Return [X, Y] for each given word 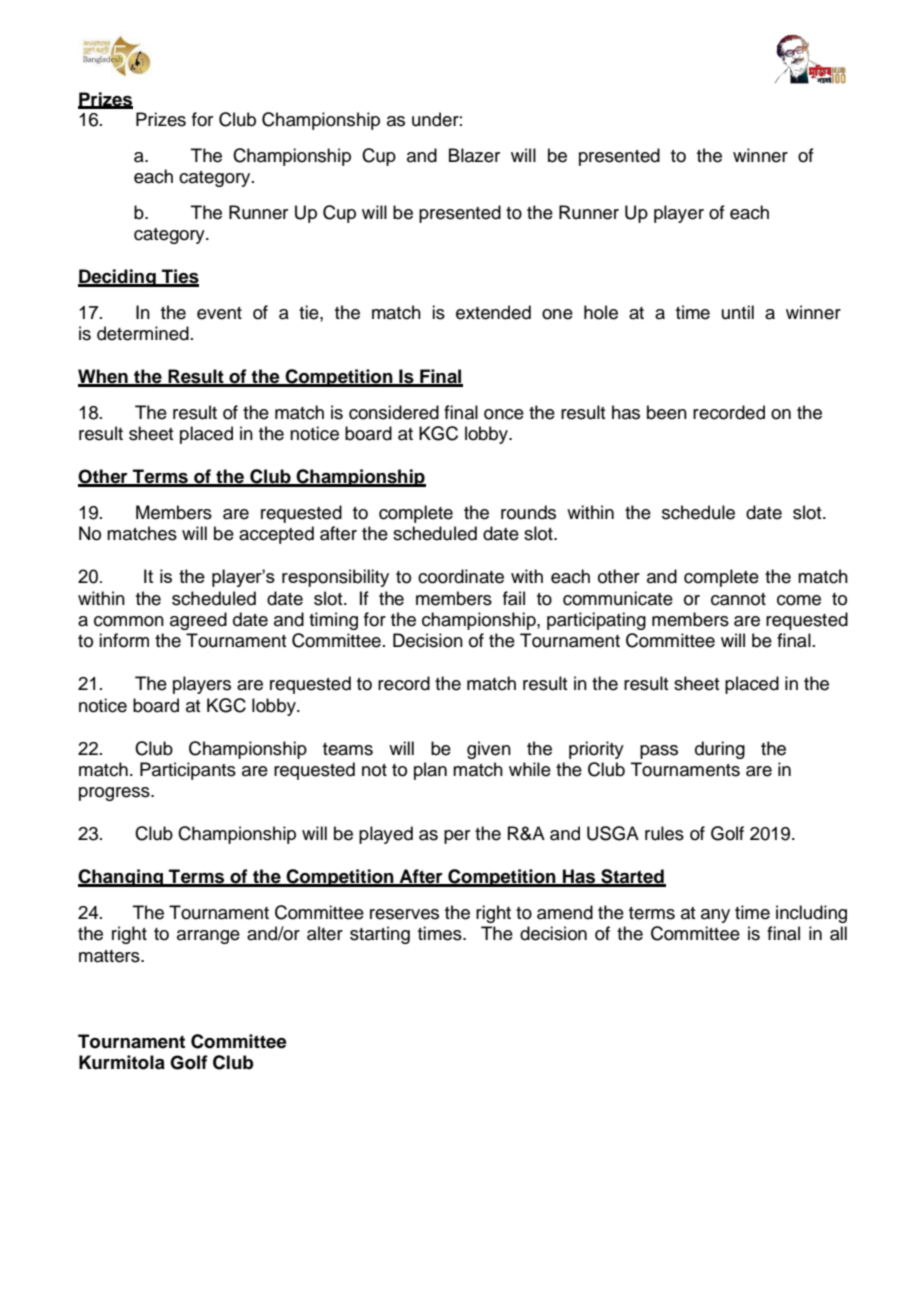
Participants [188, 771]
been [667, 412]
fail [514, 598]
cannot [738, 599]
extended [493, 312]
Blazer [474, 155]
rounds [528, 512]
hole [601, 312]
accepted [276, 535]
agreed [198, 621]
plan [430, 771]
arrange [208, 937]
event [219, 313]
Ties [179, 277]
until [738, 312]
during [720, 750]
